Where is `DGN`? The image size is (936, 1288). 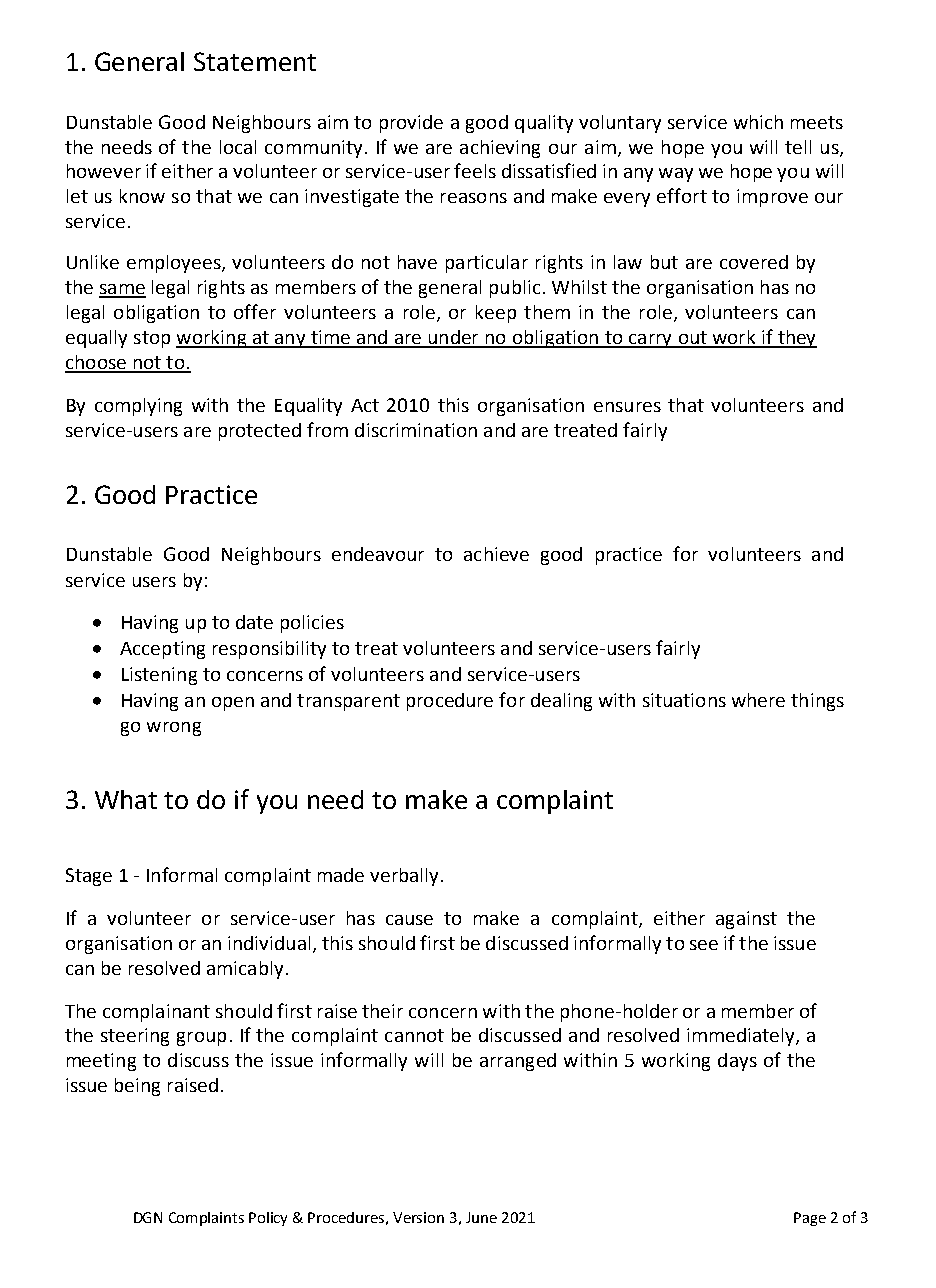 DGN is located at coordinates (148, 1217).
